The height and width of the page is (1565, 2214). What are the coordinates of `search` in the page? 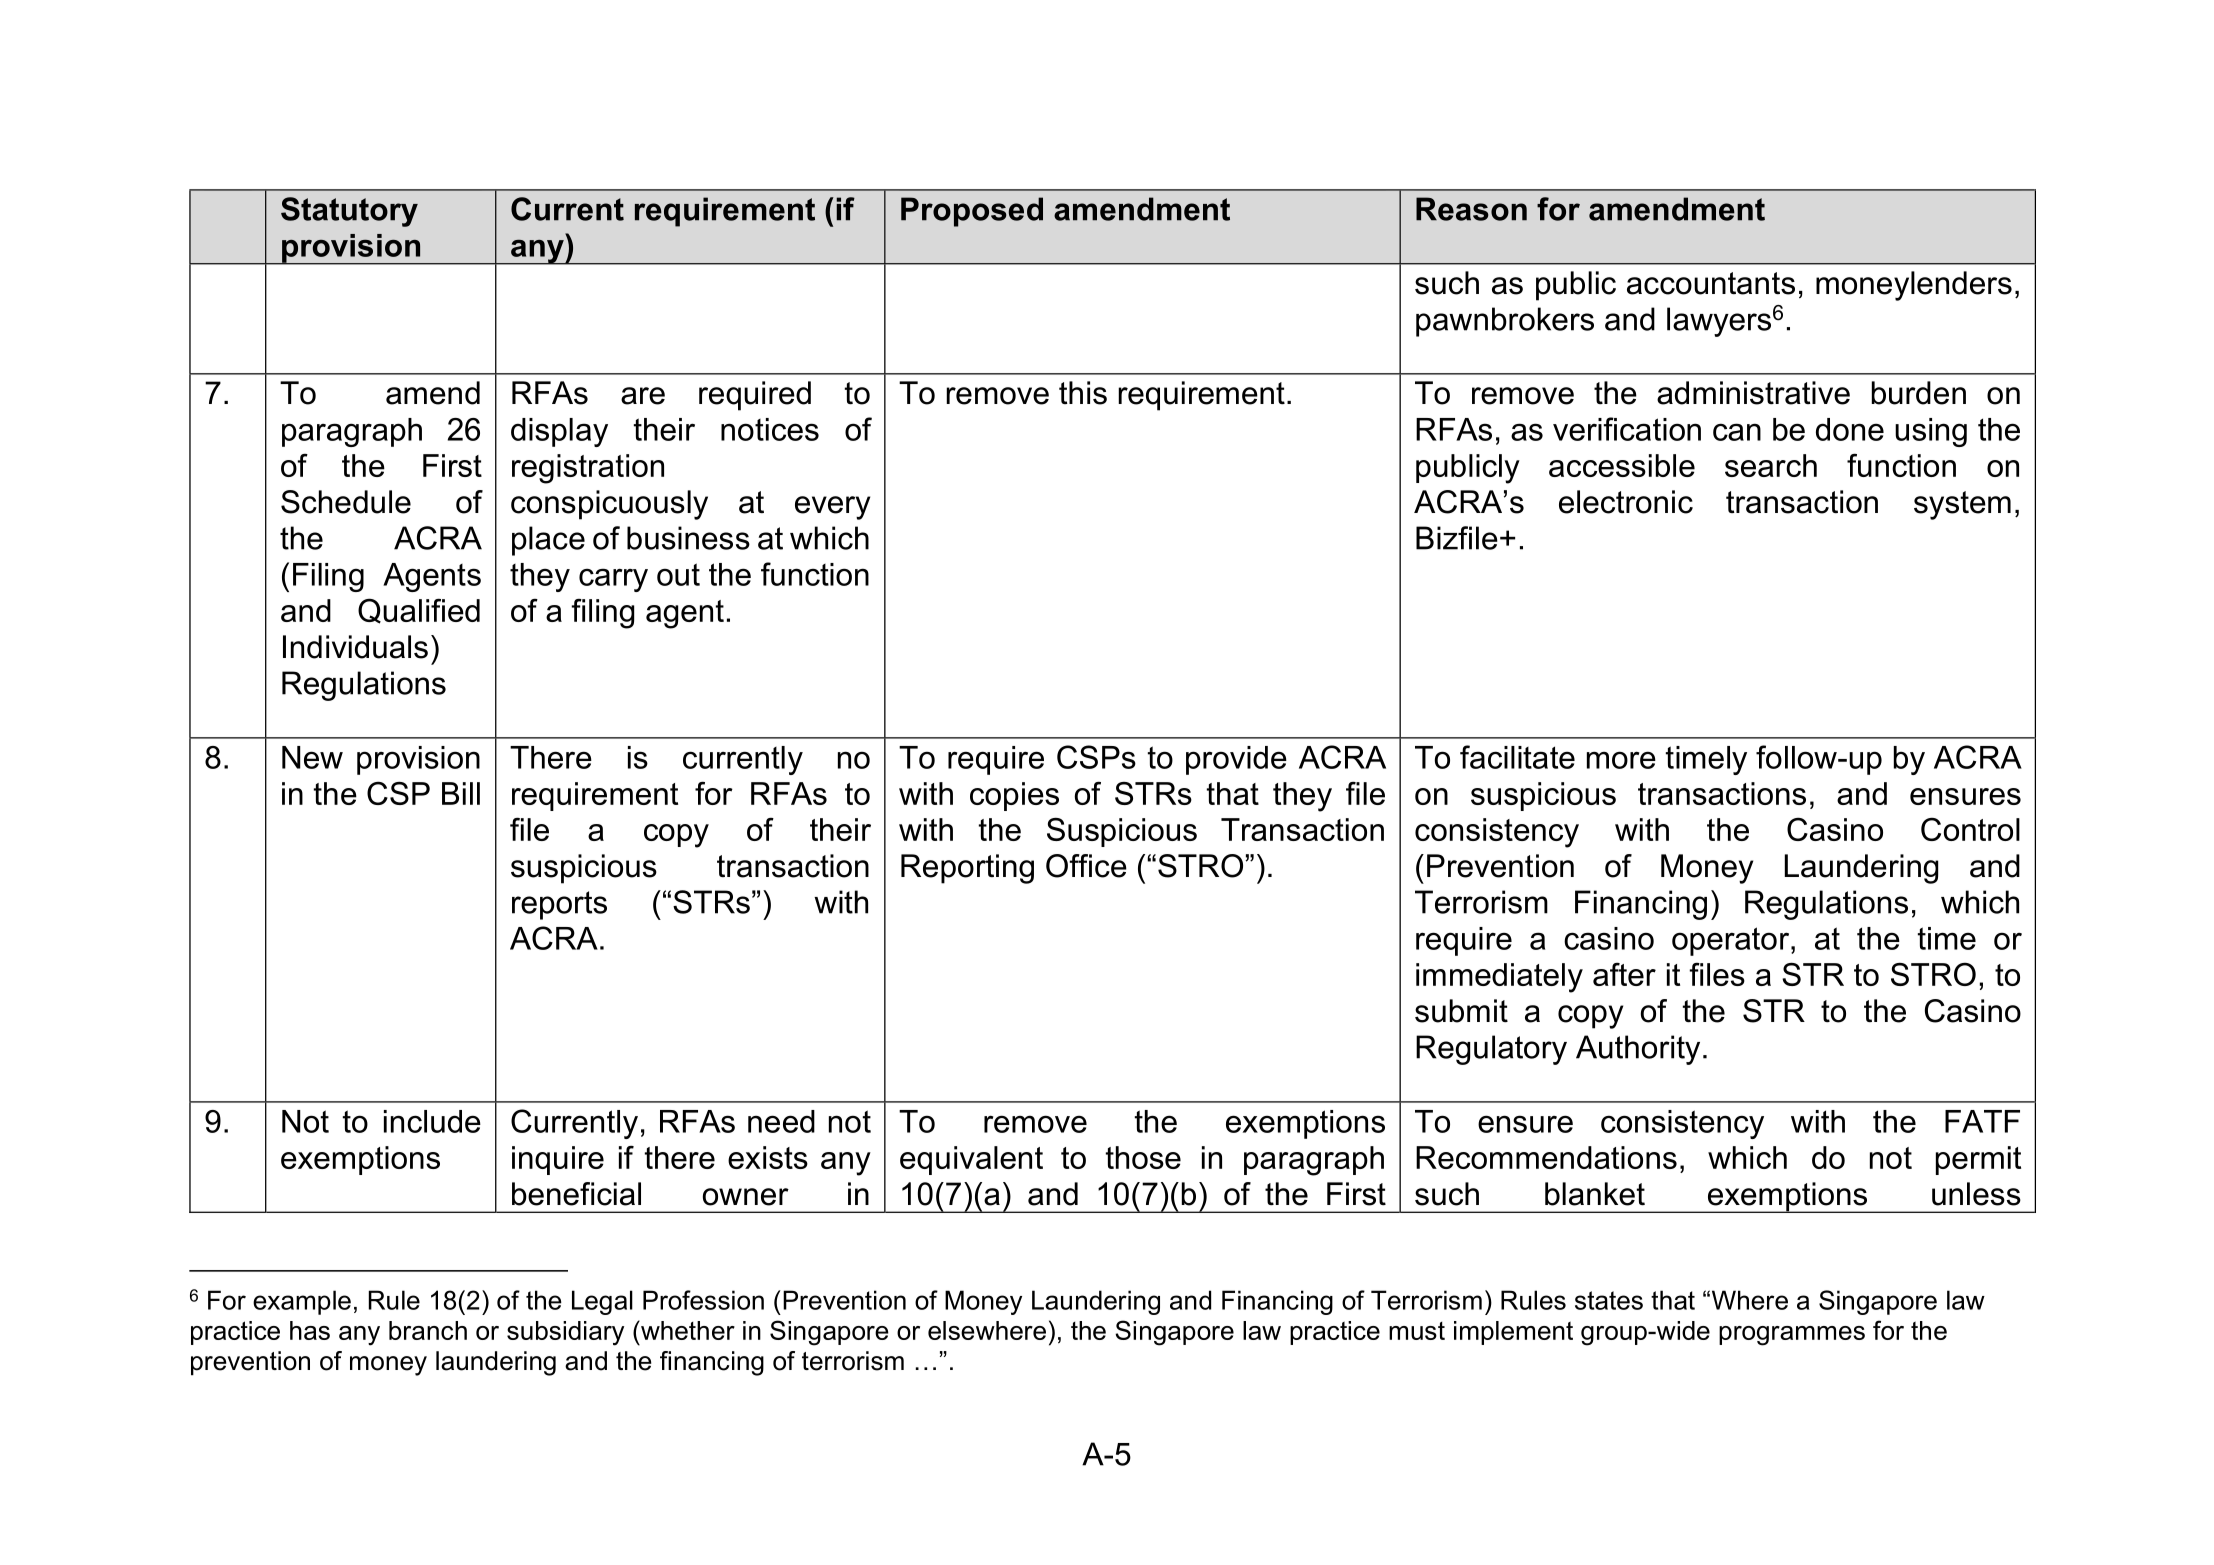 It's located at (1771, 465).
